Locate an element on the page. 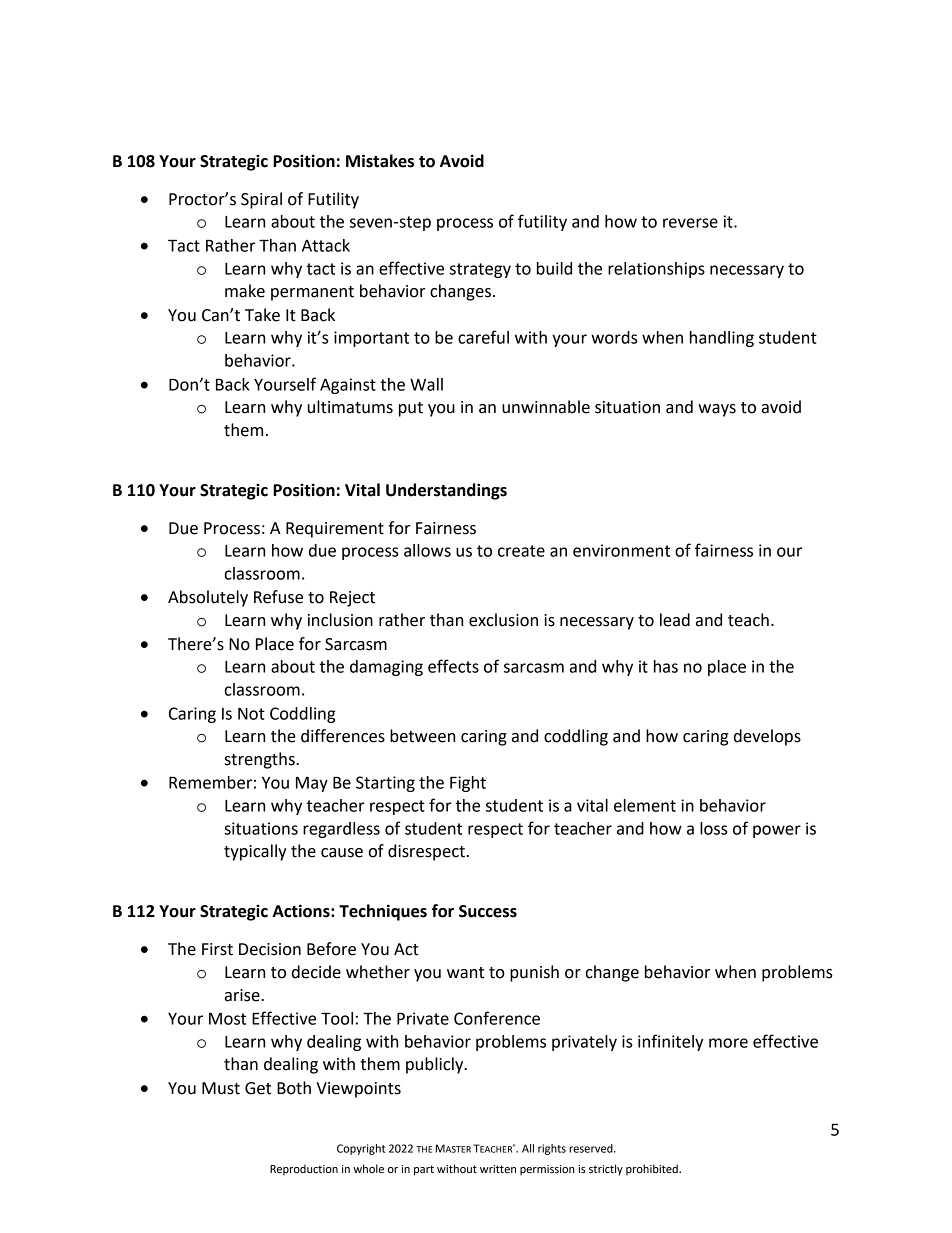 The width and height of the image is (952, 1233). Reproduction is located at coordinates (304, 1169).
